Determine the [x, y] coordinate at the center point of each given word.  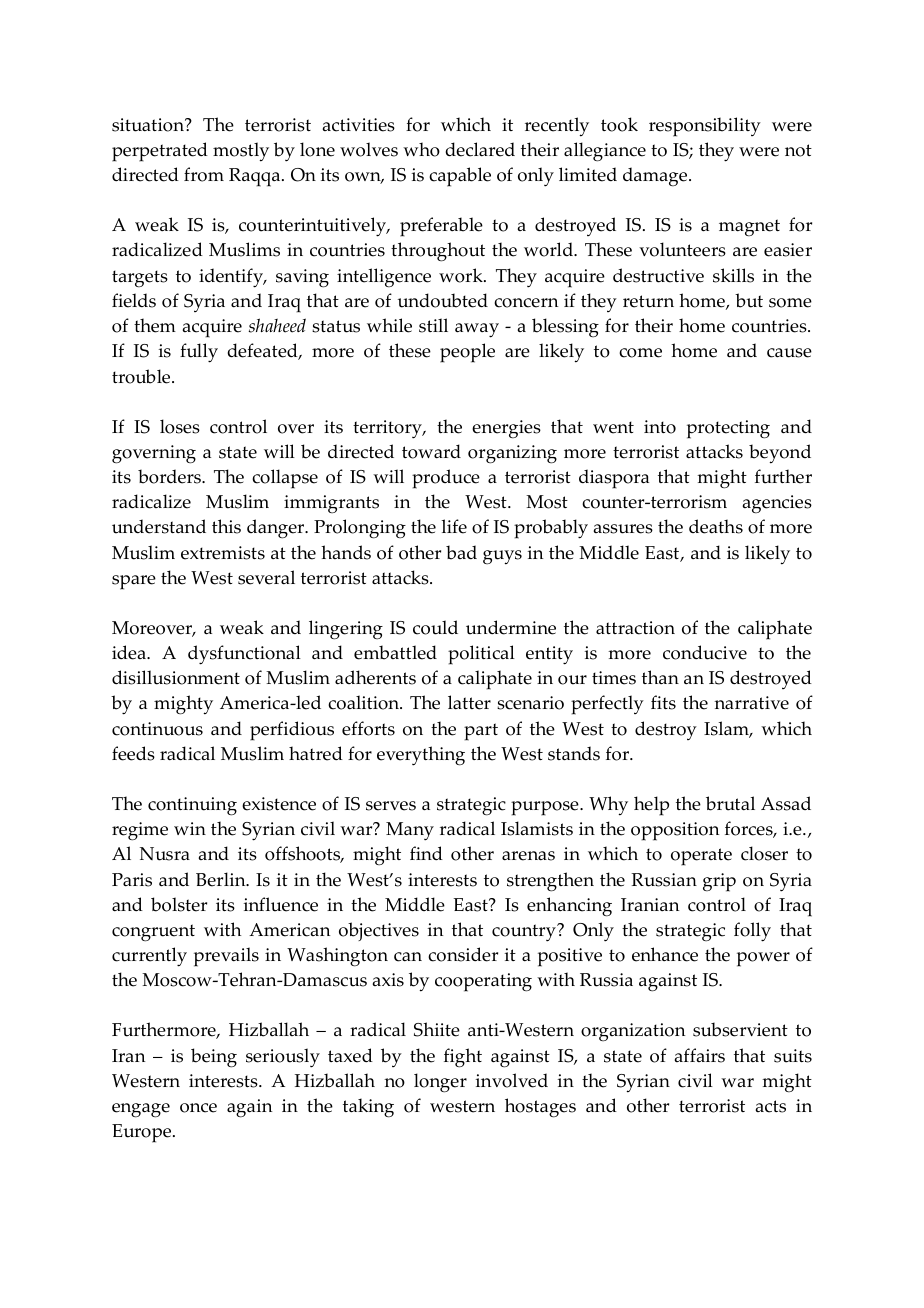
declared [480, 149]
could [435, 627]
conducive [705, 652]
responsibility [705, 127]
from [204, 174]
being [214, 1058]
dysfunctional [244, 655]
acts [770, 1106]
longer [440, 1083]
